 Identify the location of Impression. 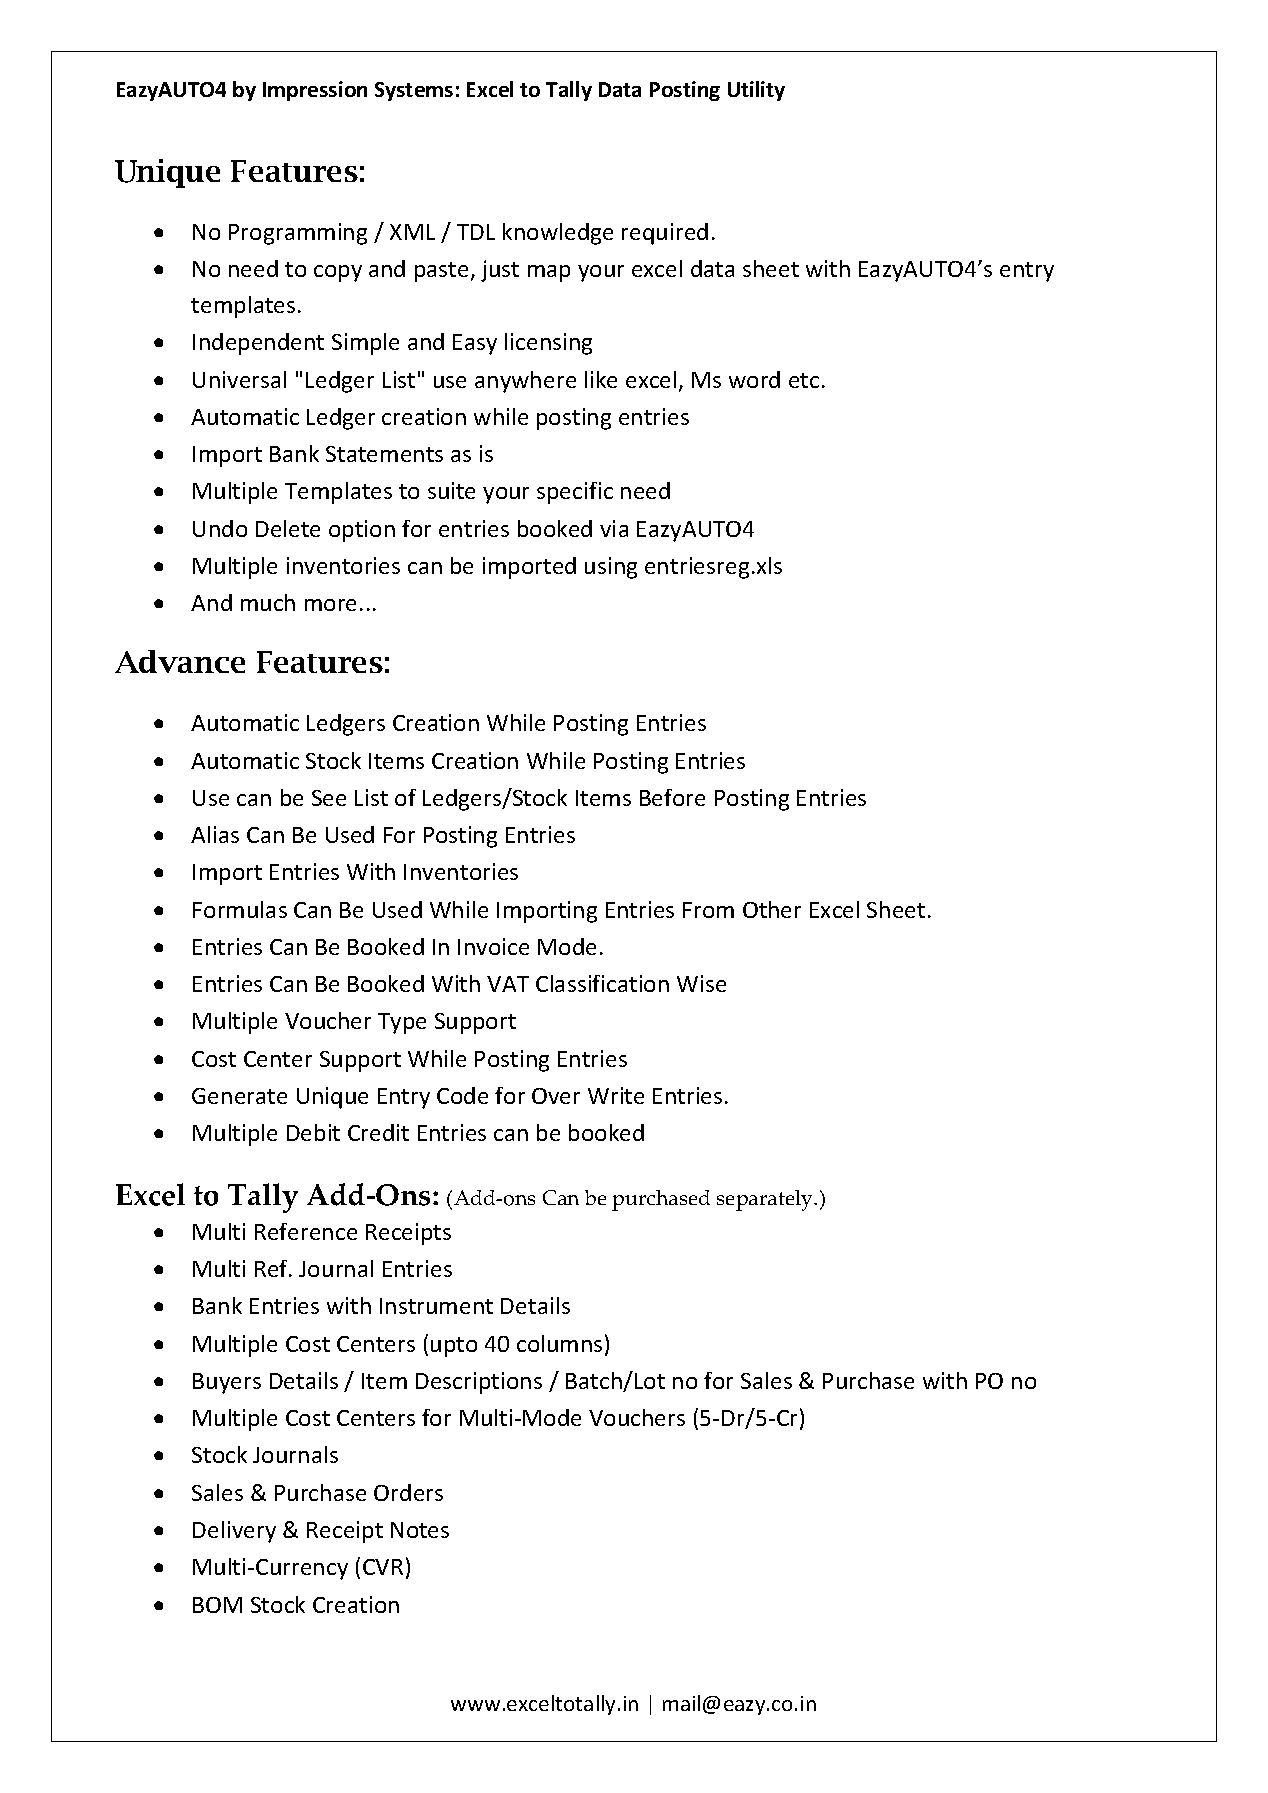
(315, 91).
